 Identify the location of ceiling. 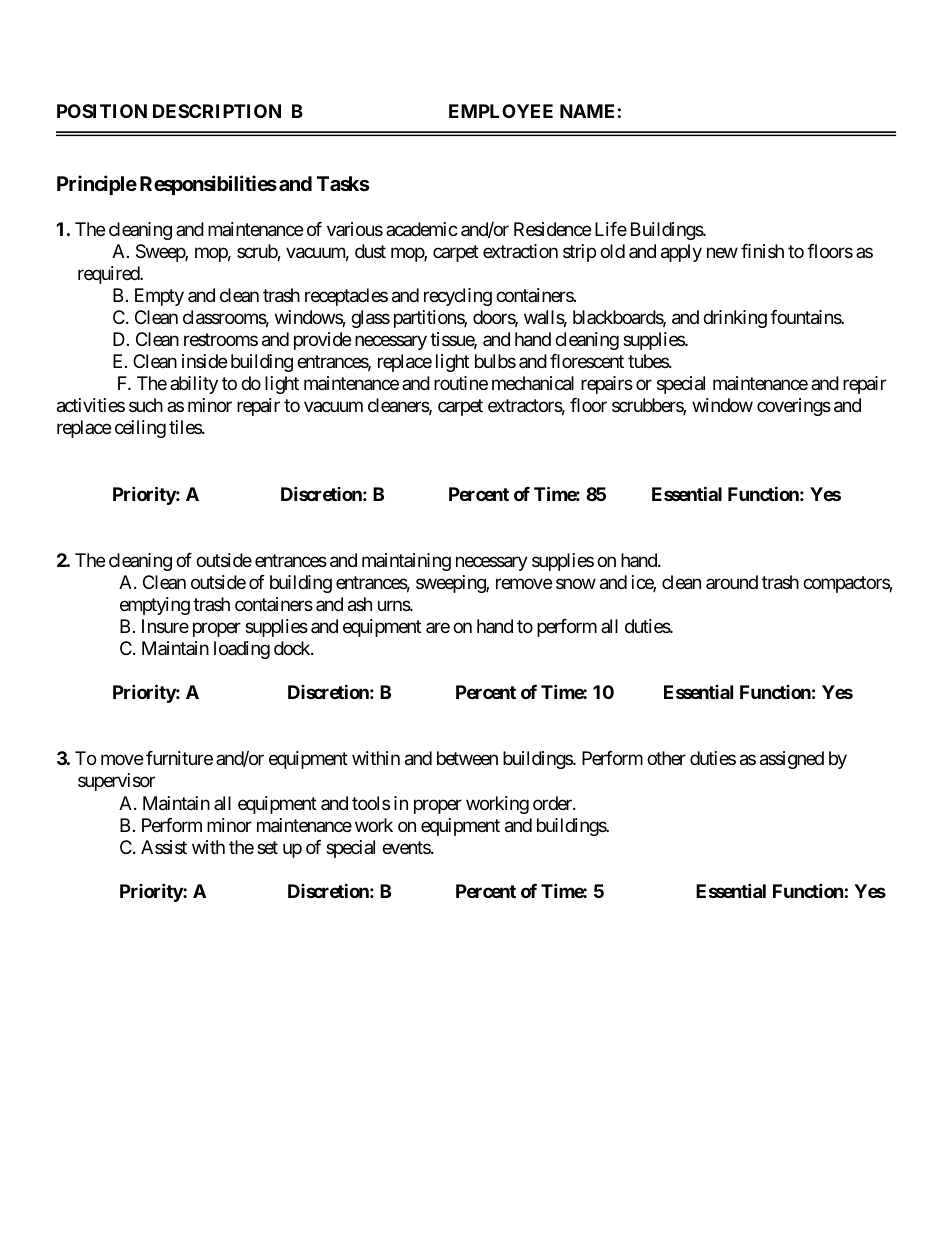
(140, 429).
